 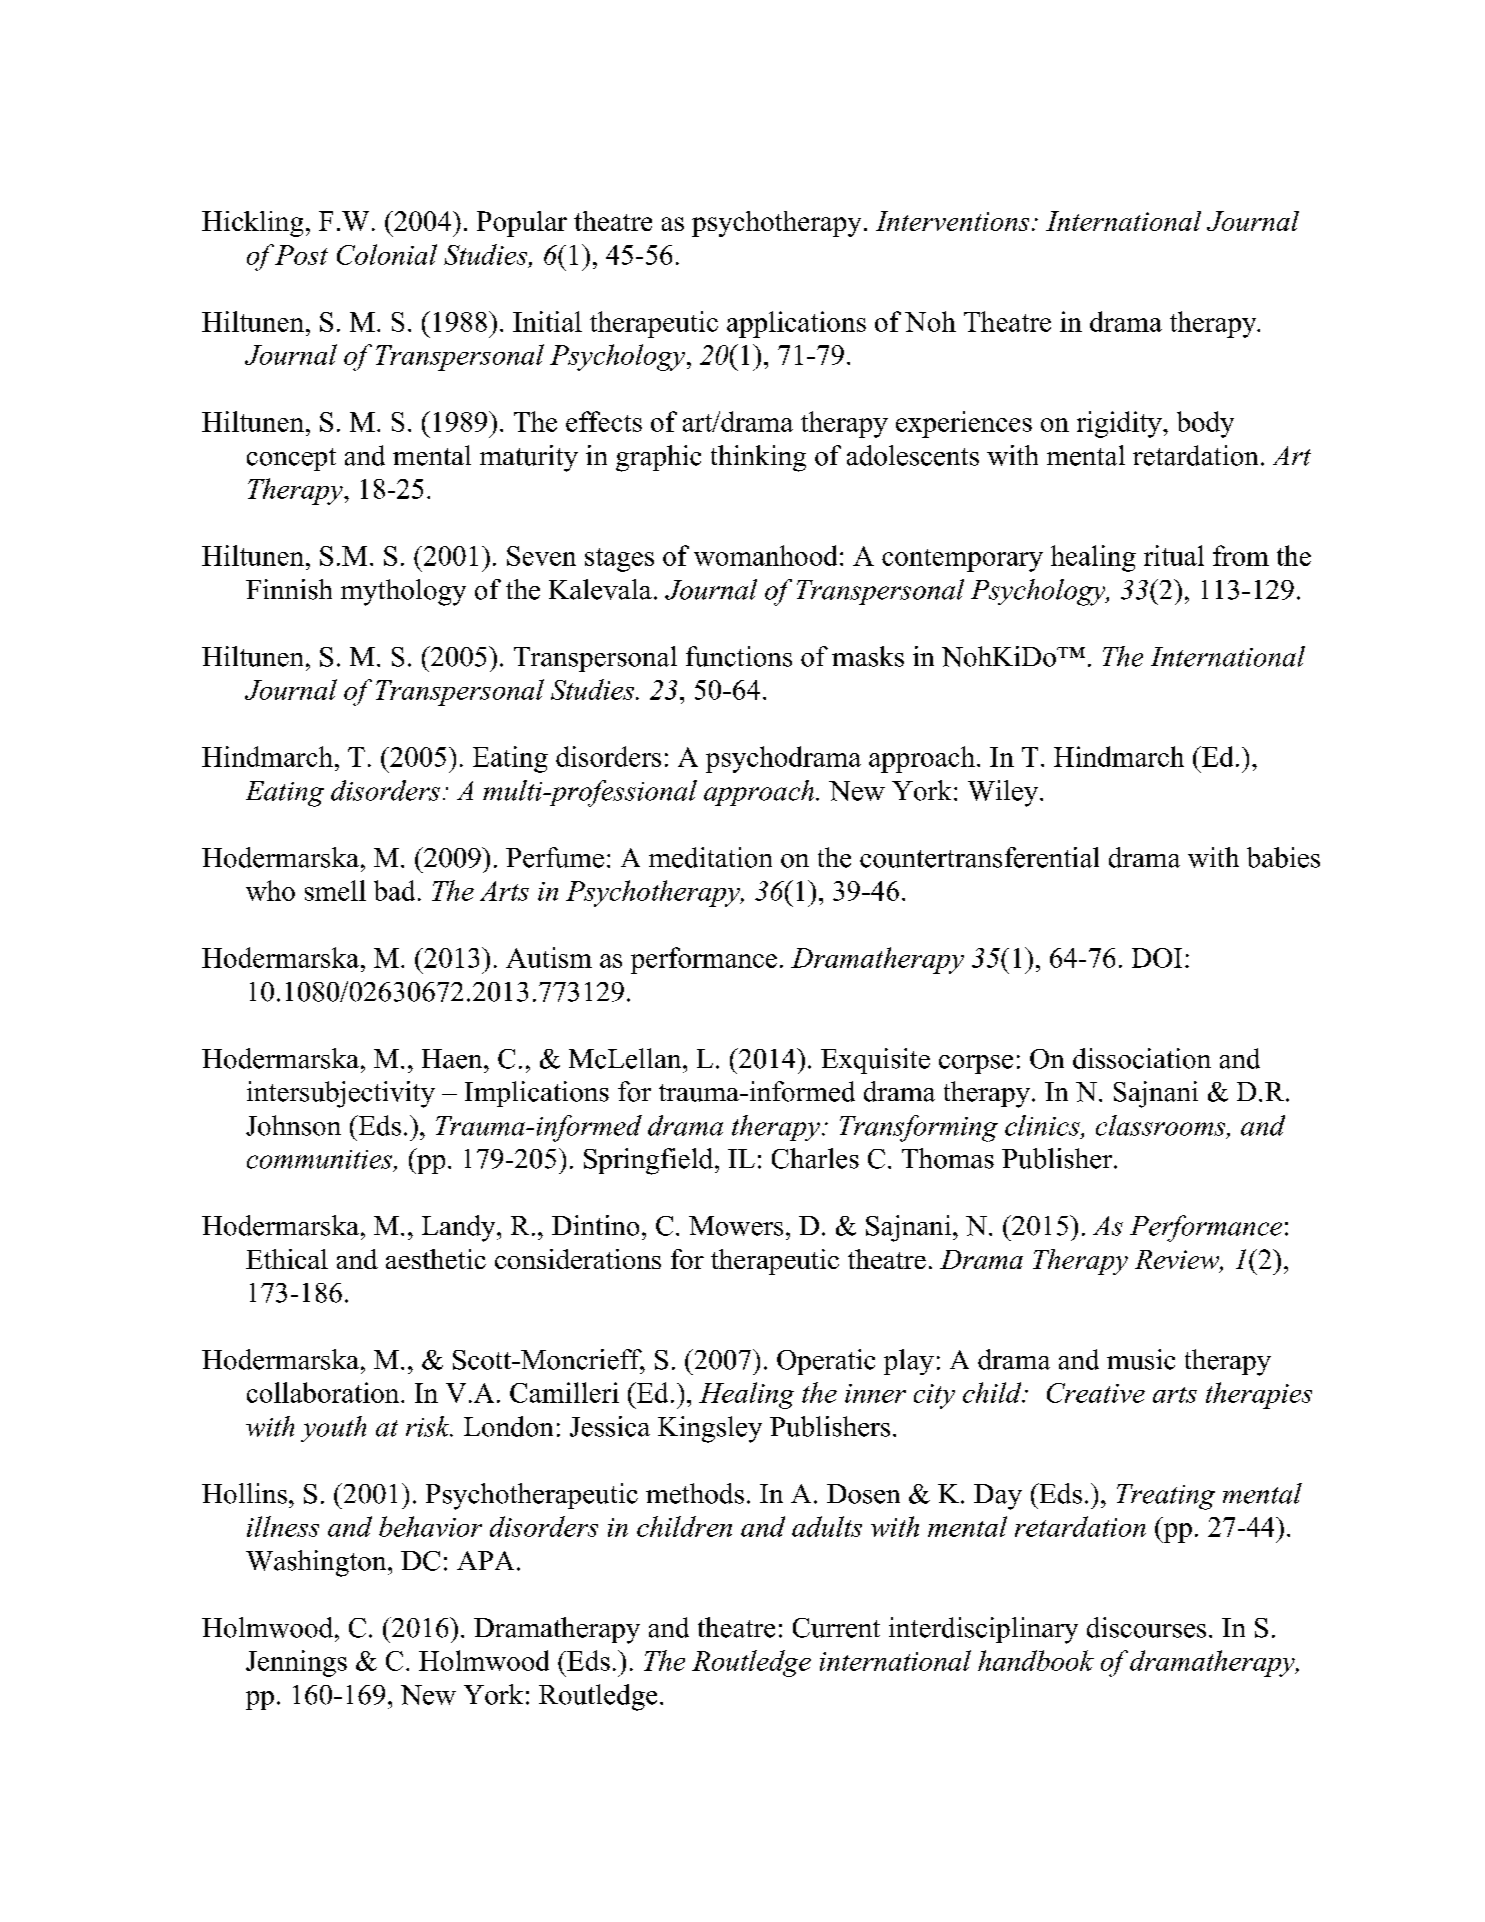 What do you see at coordinates (387, 254) in the screenshot?
I see `Colonial` at bounding box center [387, 254].
